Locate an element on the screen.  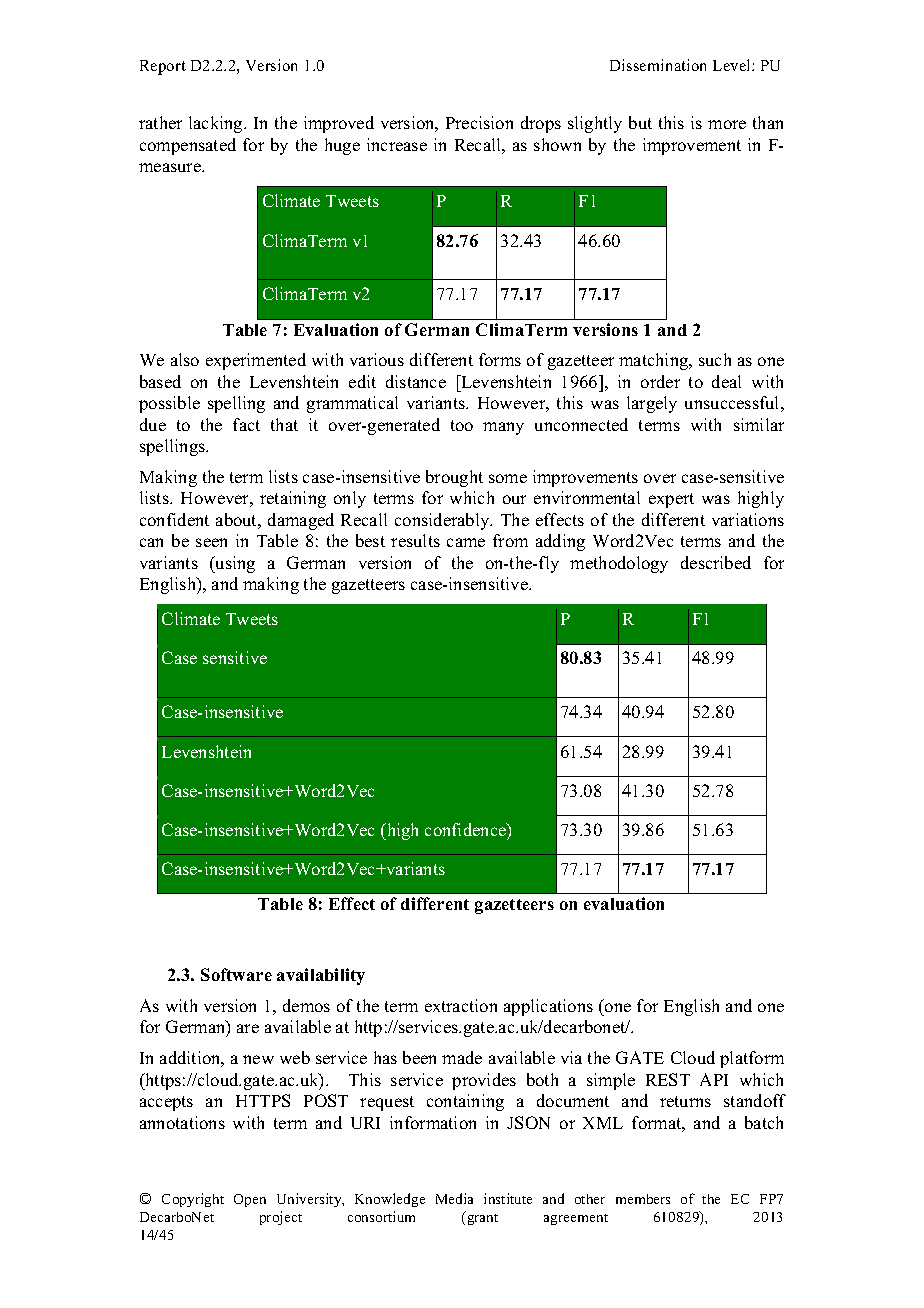
applications is located at coordinates (548, 1007).
